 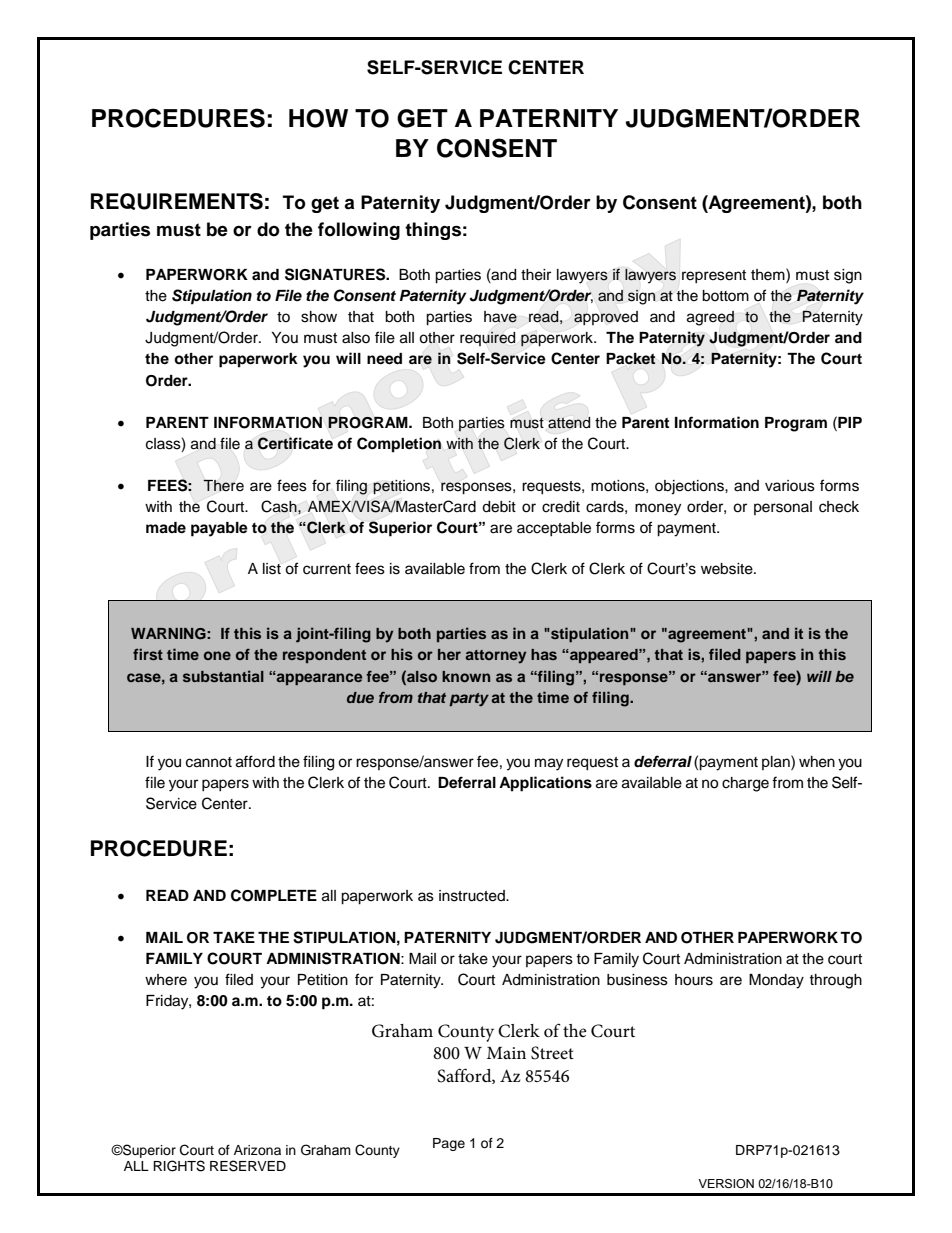 I want to click on substantial, so click(x=223, y=676).
